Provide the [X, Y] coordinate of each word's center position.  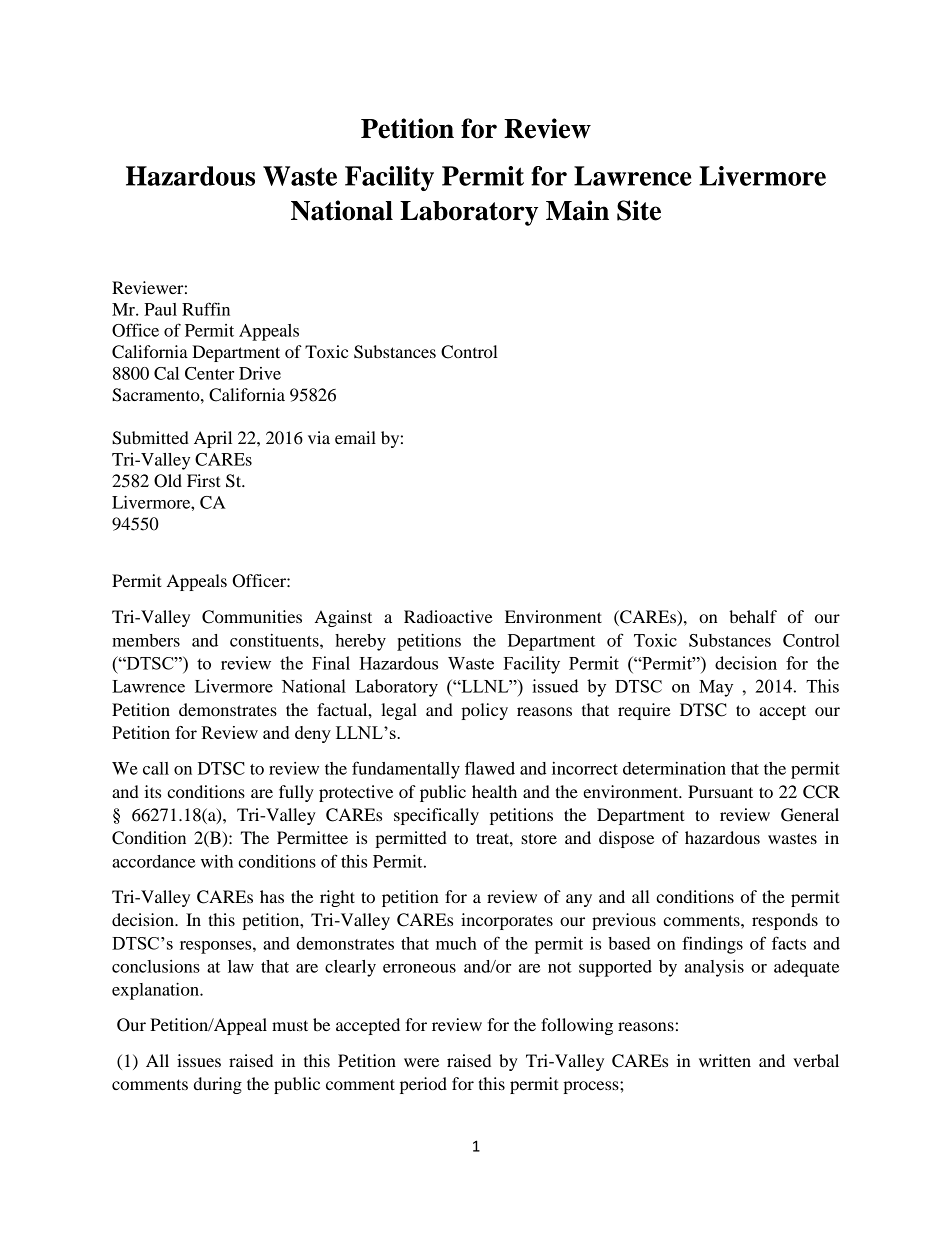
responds [785, 921]
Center [209, 373]
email [355, 437]
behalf [753, 616]
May [716, 688]
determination [674, 768]
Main [577, 210]
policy [484, 711]
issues [199, 1060]
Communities [252, 617]
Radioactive [448, 616]
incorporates [507, 921]
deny [313, 734]
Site [639, 210]
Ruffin [206, 309]
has [272, 896]
